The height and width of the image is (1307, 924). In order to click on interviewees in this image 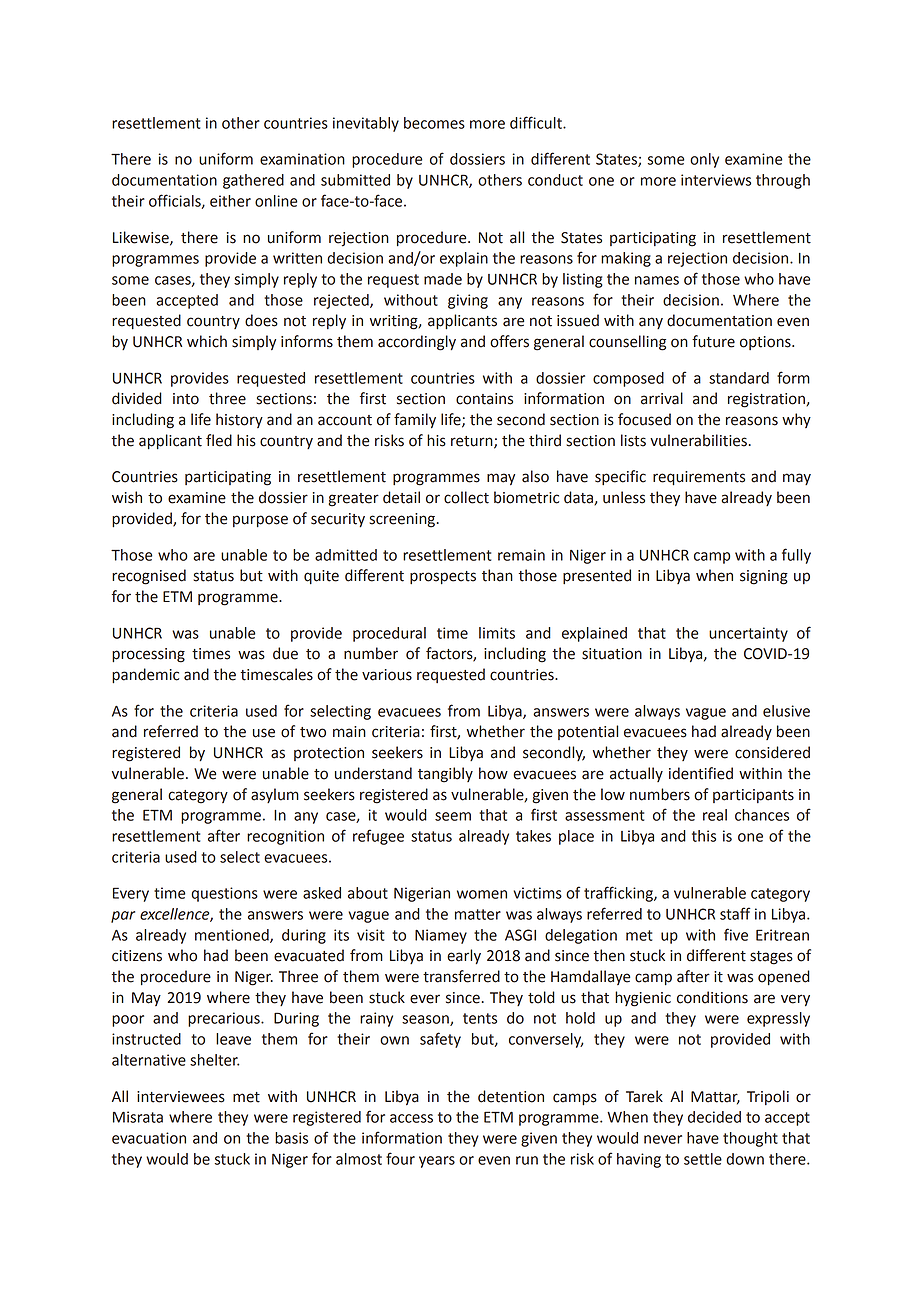, I will do `click(181, 1097)`.
